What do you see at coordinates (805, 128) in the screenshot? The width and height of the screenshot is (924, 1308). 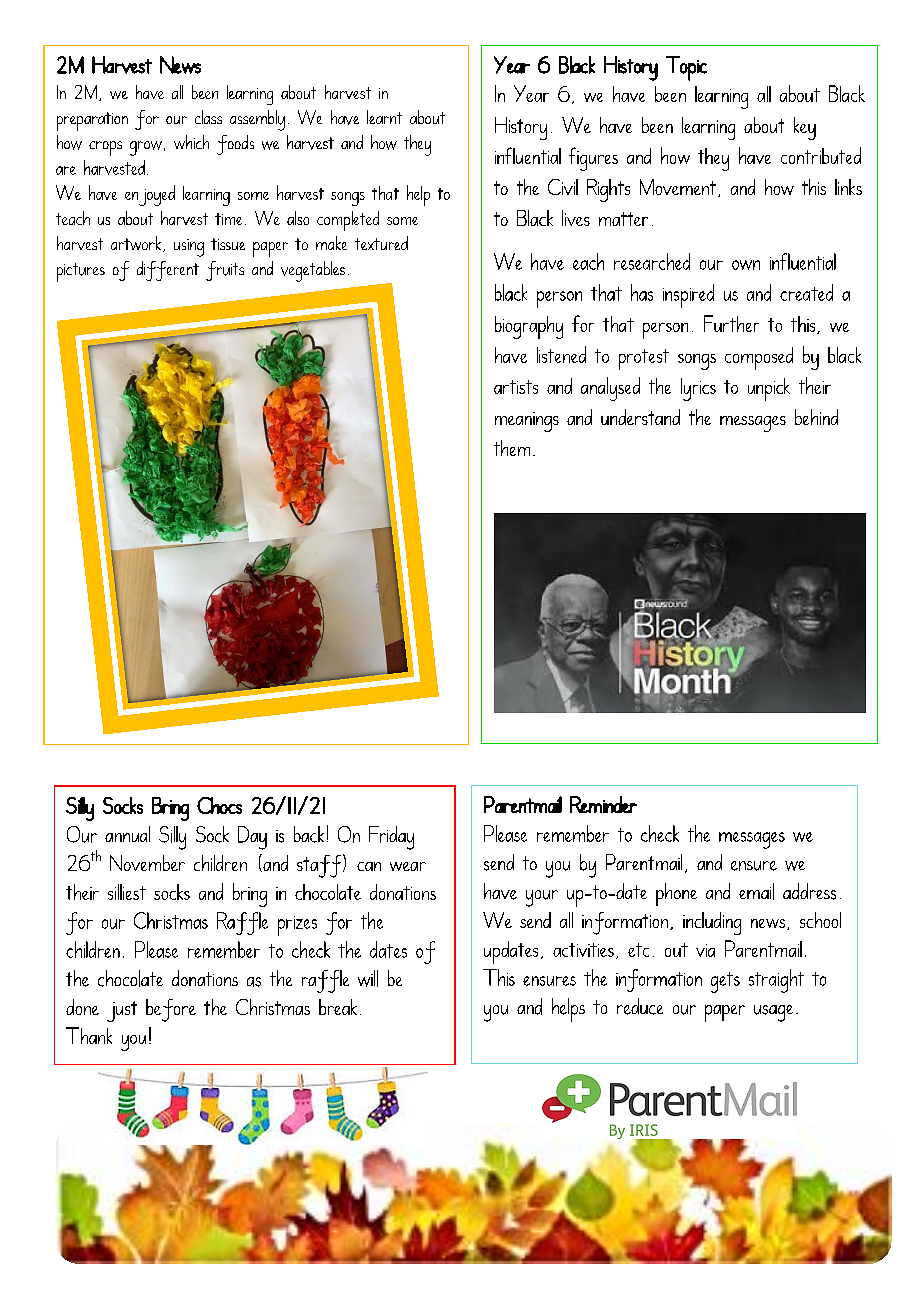 I see `key` at bounding box center [805, 128].
